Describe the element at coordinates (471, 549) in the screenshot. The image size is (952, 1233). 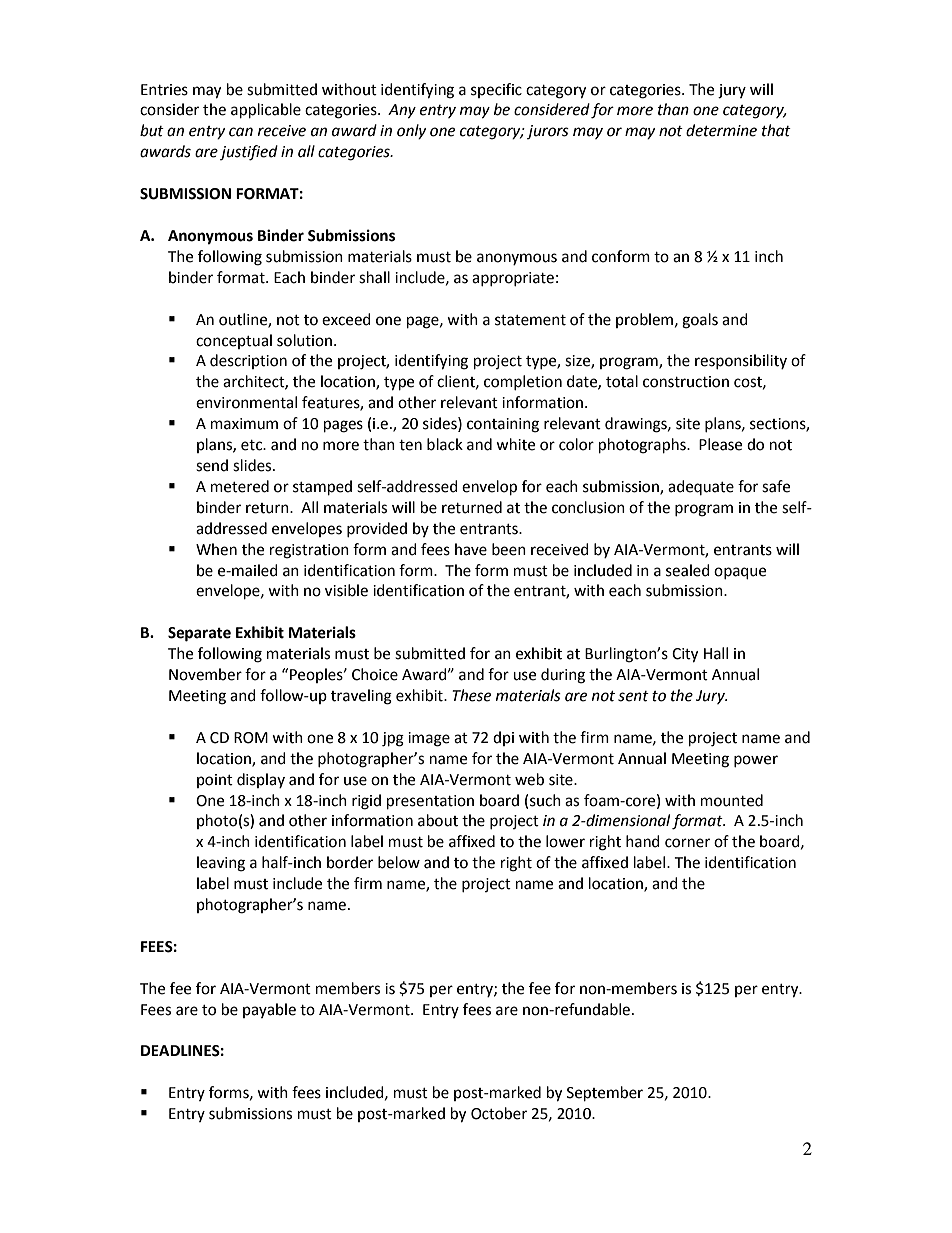
I see `have` at that location.
